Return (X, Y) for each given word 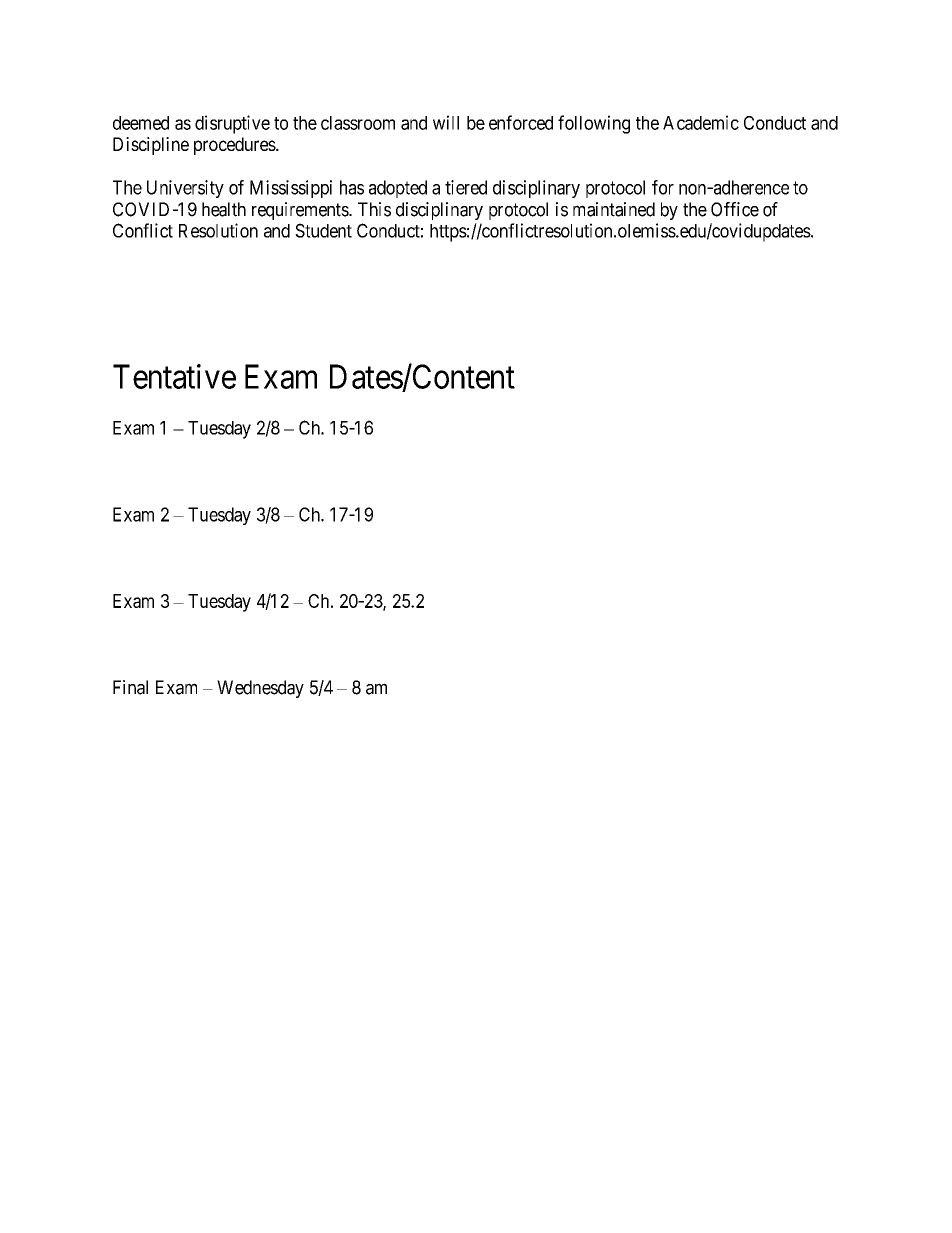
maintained (614, 209)
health (224, 209)
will (446, 122)
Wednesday (260, 689)
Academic (701, 122)
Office (735, 209)
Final (130, 687)
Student (323, 230)
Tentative (174, 376)
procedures (235, 146)
